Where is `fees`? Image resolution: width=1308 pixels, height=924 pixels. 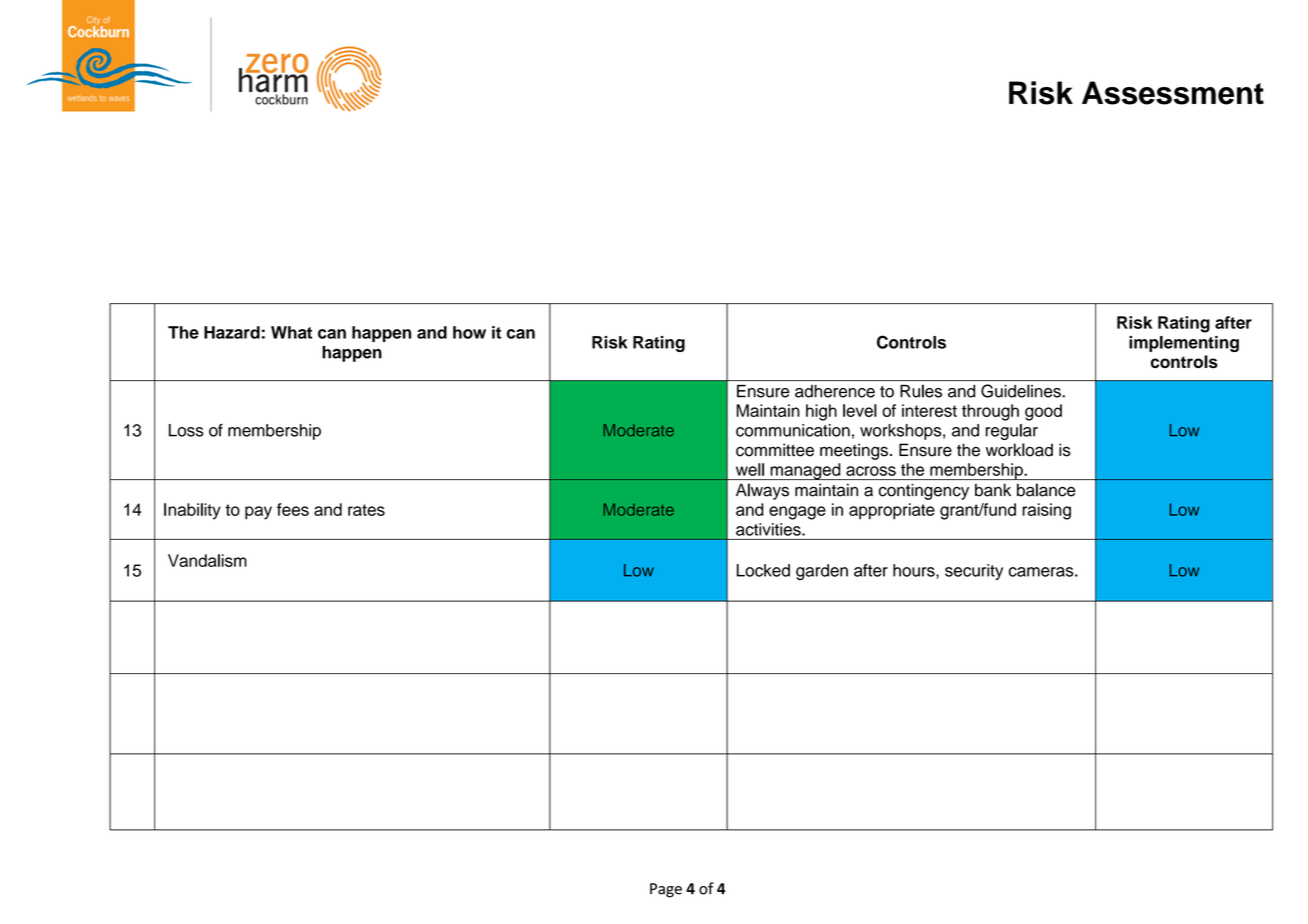 fees is located at coordinates (293, 509).
